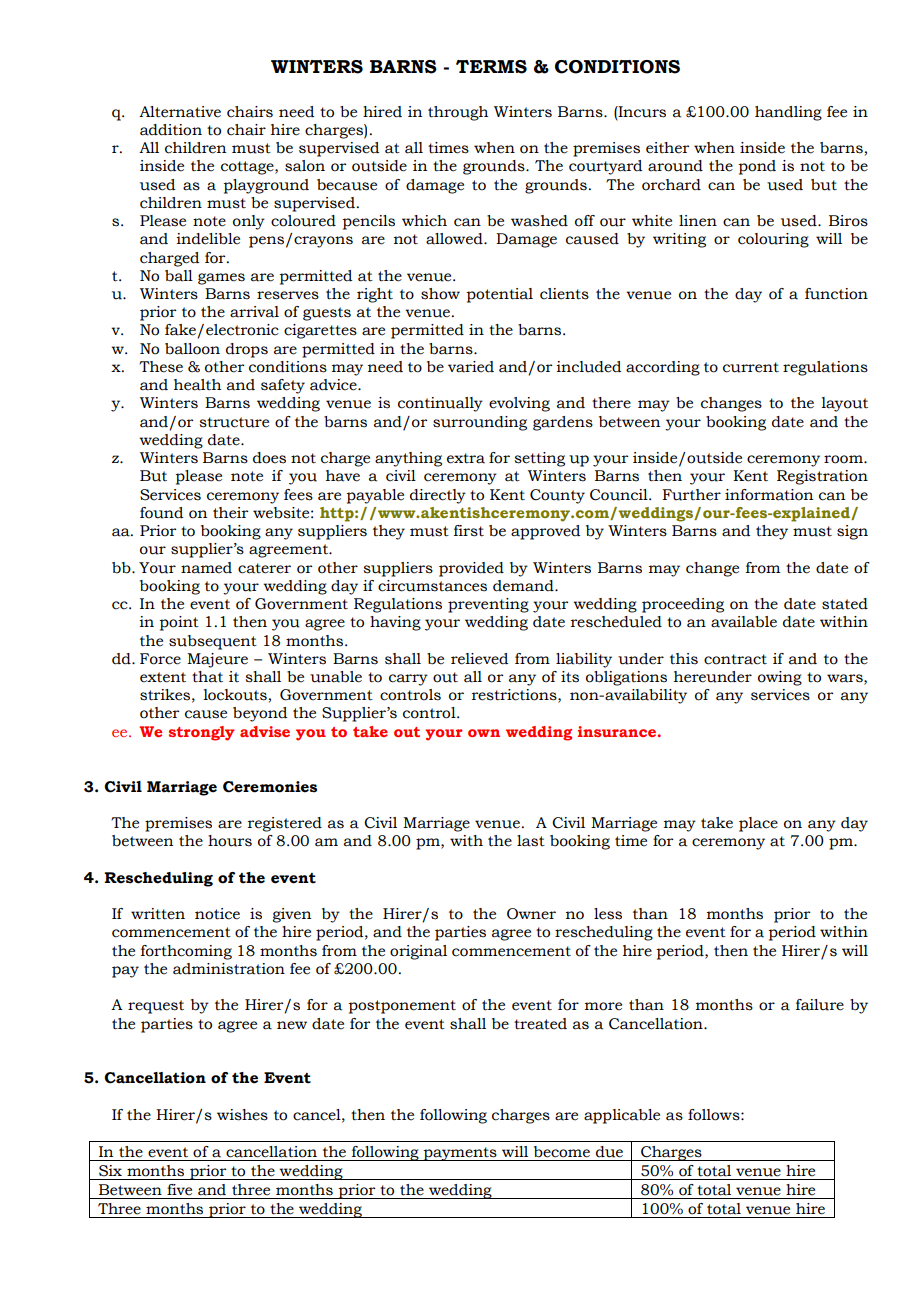 The height and width of the screenshot is (1308, 924). What do you see at coordinates (491, 67) in the screenshot?
I see `TERMS` at bounding box center [491, 67].
